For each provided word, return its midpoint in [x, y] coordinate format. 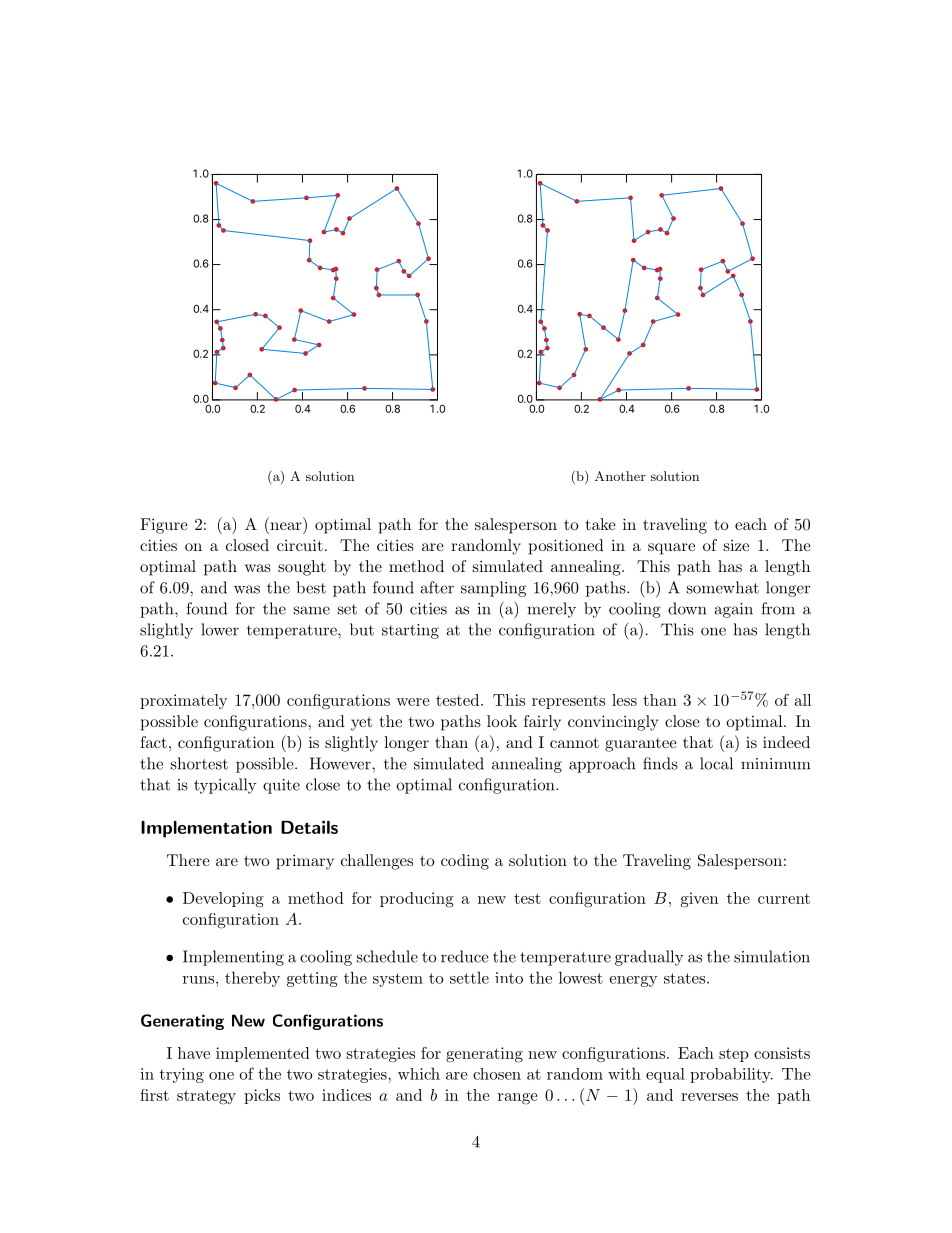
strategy [206, 1097]
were [413, 702]
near [286, 526]
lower [220, 629]
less [624, 700]
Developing [223, 900]
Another [620, 476]
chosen [497, 1074]
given [699, 900]
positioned [566, 547]
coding [465, 862]
